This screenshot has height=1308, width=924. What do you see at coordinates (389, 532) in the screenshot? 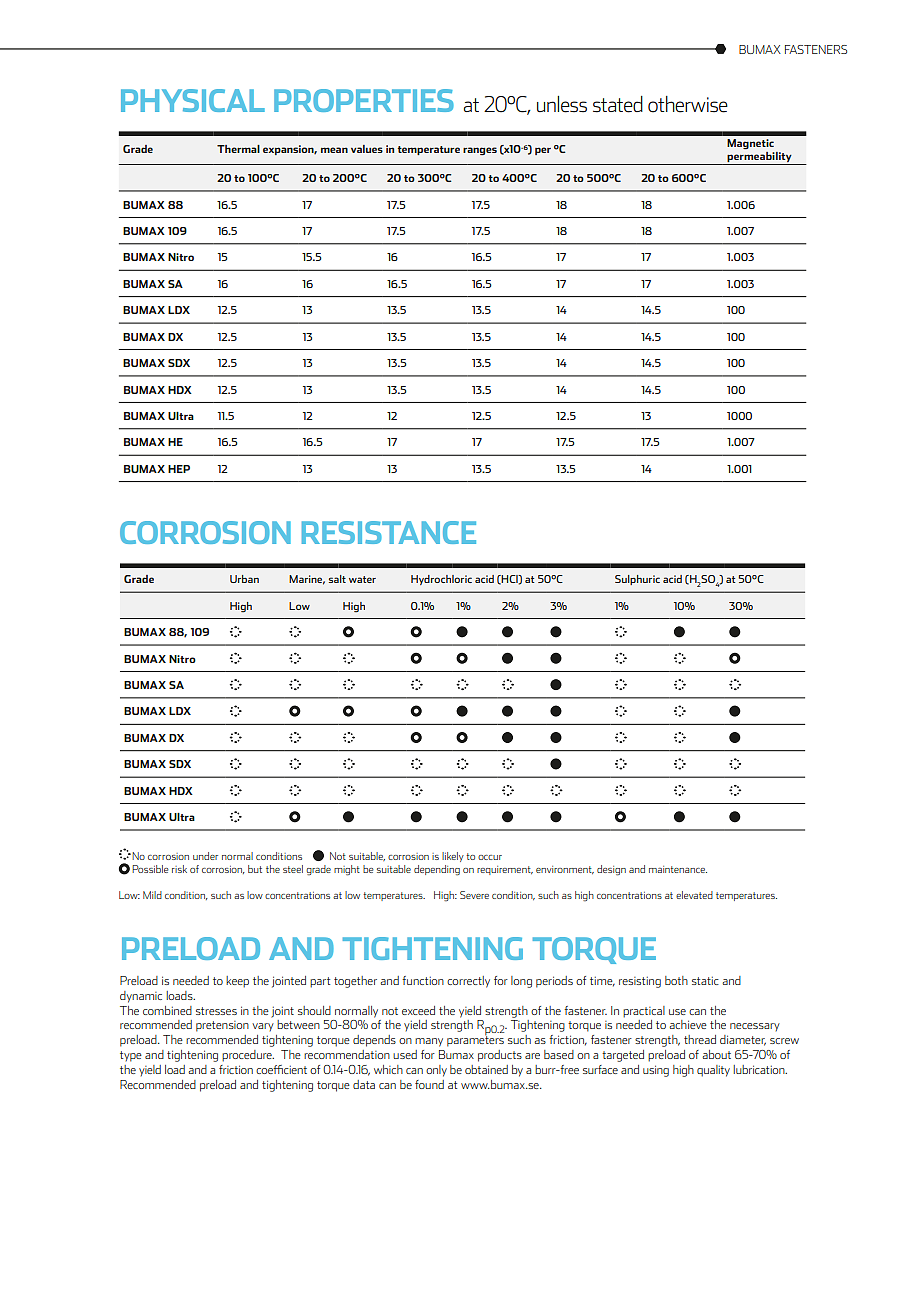
I see `RESISTANCE` at bounding box center [389, 532].
